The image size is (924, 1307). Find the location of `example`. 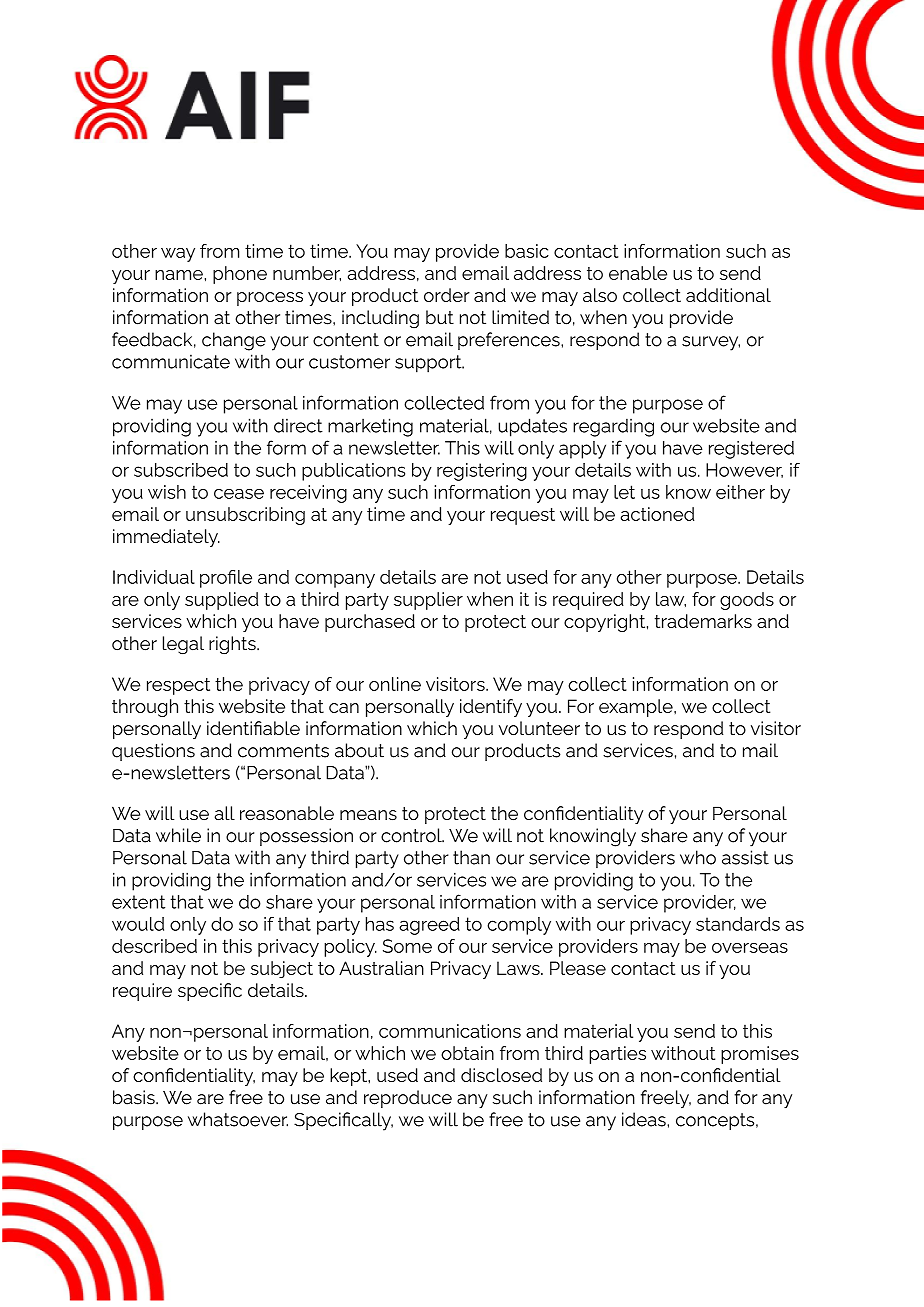

example is located at coordinates (637, 708).
